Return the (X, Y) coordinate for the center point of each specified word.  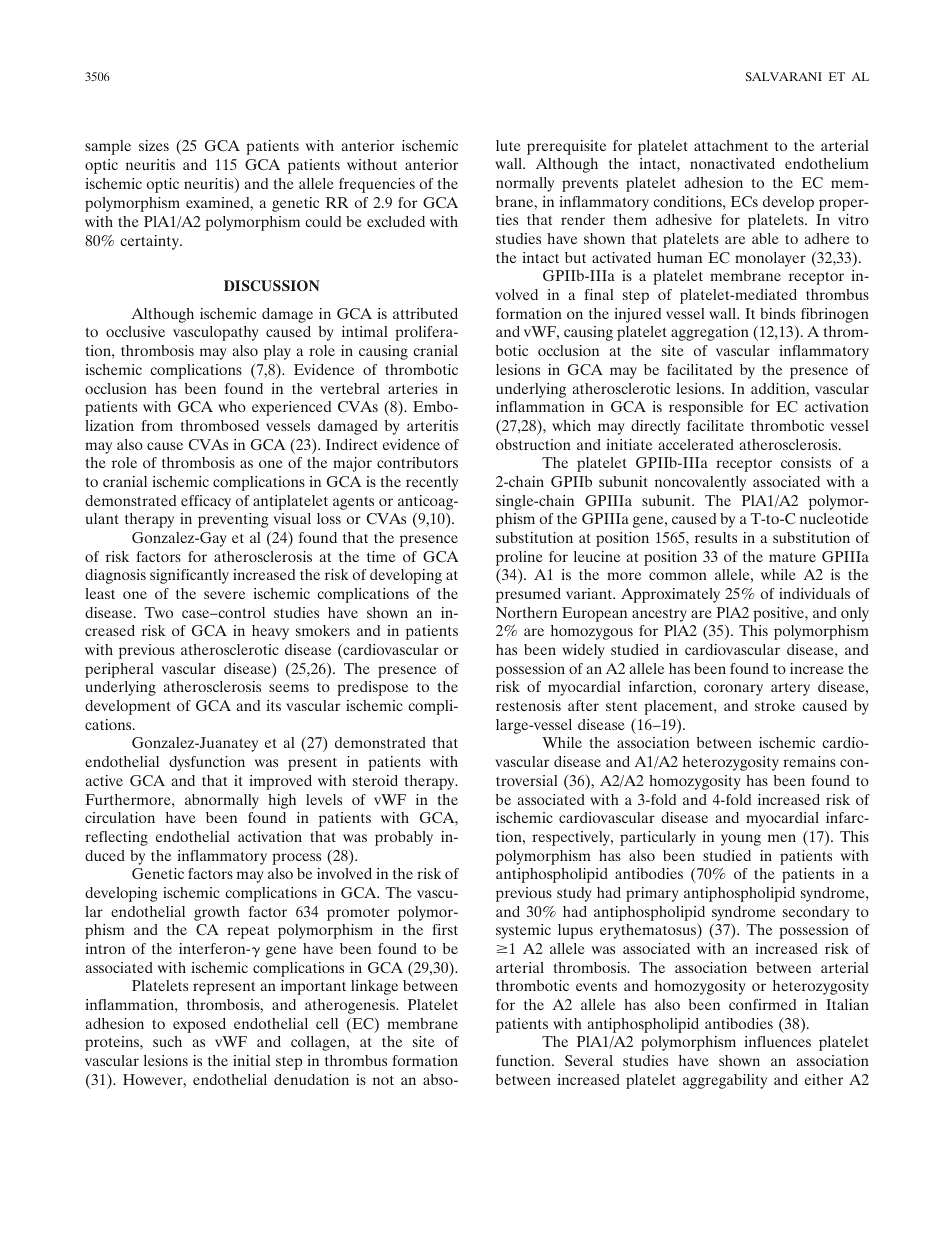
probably (404, 838)
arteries (413, 388)
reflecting (116, 838)
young (741, 840)
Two (158, 612)
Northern (526, 612)
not (383, 1080)
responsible (706, 408)
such (167, 1041)
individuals (814, 593)
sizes (154, 145)
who (232, 406)
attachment (731, 145)
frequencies (377, 185)
